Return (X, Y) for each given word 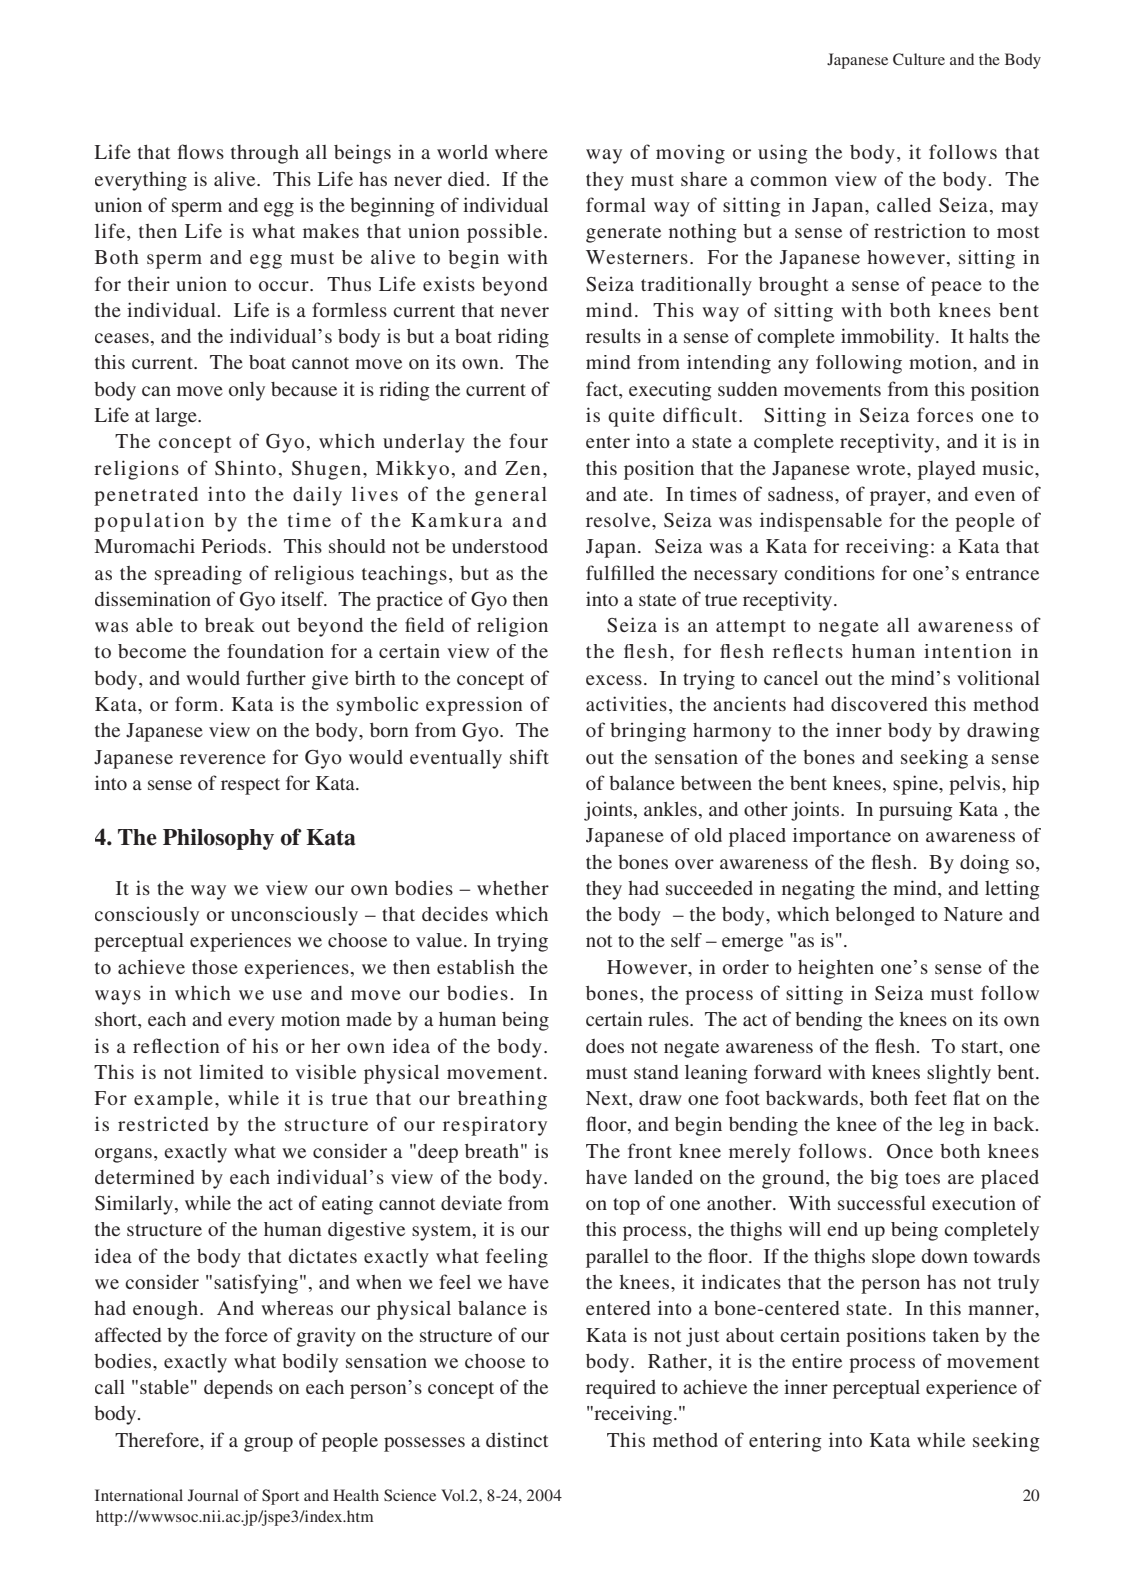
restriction (920, 230)
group (268, 1444)
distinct (517, 1439)
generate (623, 234)
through (265, 154)
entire (817, 1360)
